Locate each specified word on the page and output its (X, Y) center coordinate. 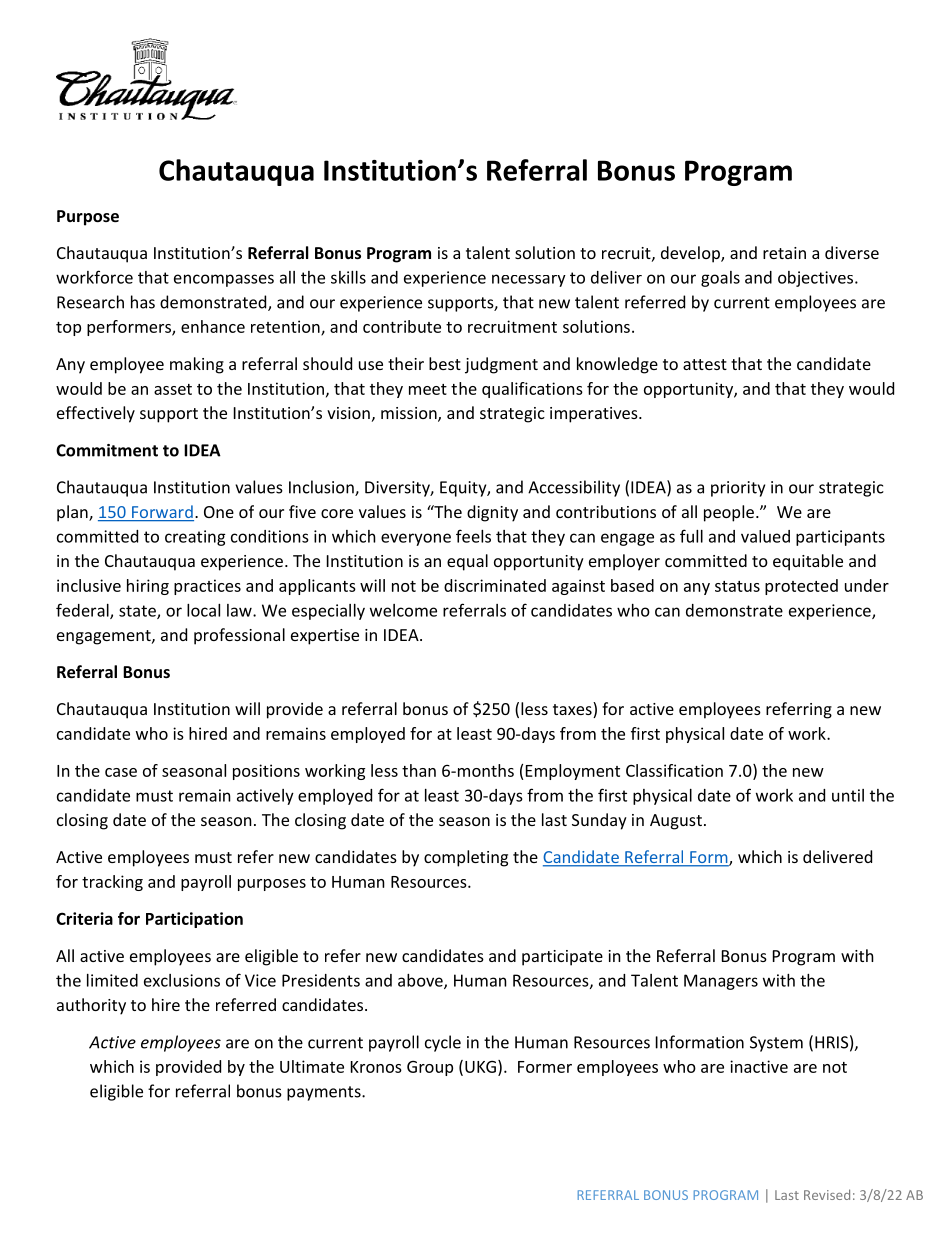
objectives (817, 279)
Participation (194, 920)
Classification (674, 770)
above (421, 981)
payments (325, 1093)
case (121, 772)
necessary (529, 280)
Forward (162, 513)
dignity (492, 513)
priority (738, 489)
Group (430, 1068)
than (419, 770)
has (143, 302)
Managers (721, 982)
